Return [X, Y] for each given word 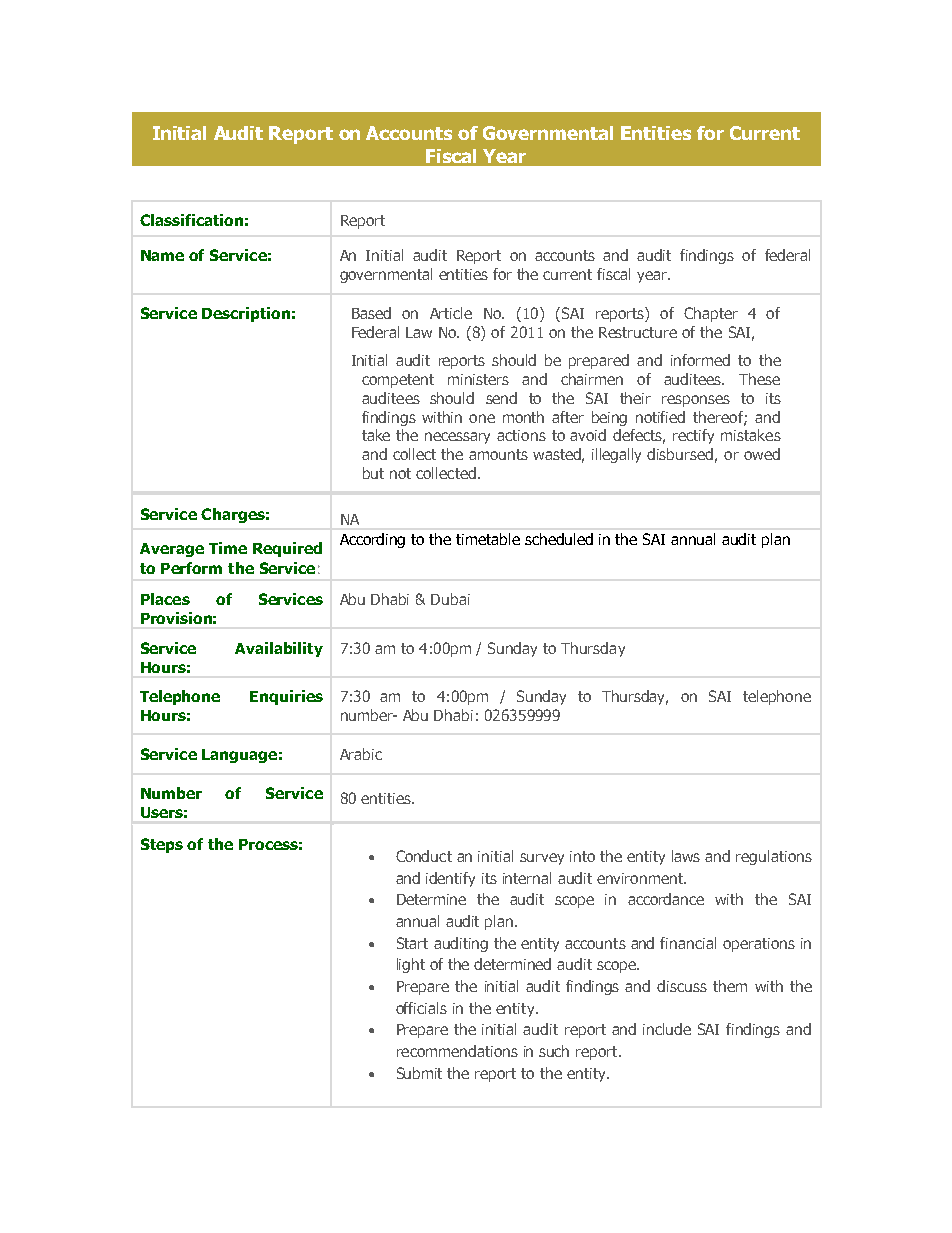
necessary [457, 438]
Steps [162, 845]
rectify [693, 436]
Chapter [711, 314]
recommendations [457, 1051]
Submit [419, 1073]
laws [686, 856]
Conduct [424, 856]
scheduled [559, 539]
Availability [279, 649]
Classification [191, 220]
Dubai [450, 599]
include [667, 1029]
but [373, 473]
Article [451, 313]
